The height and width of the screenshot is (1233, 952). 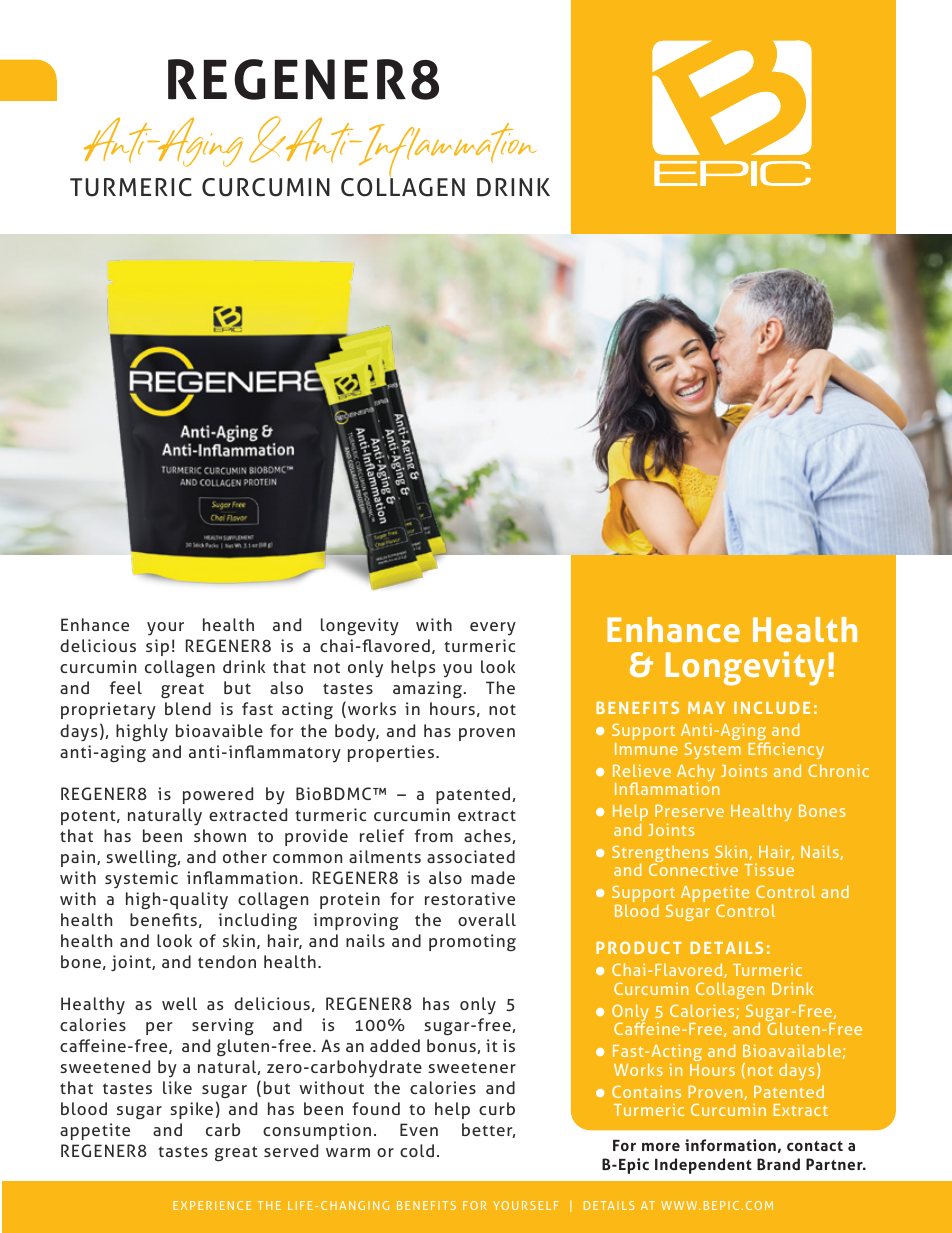 I want to click on Immune, so click(x=646, y=749).
